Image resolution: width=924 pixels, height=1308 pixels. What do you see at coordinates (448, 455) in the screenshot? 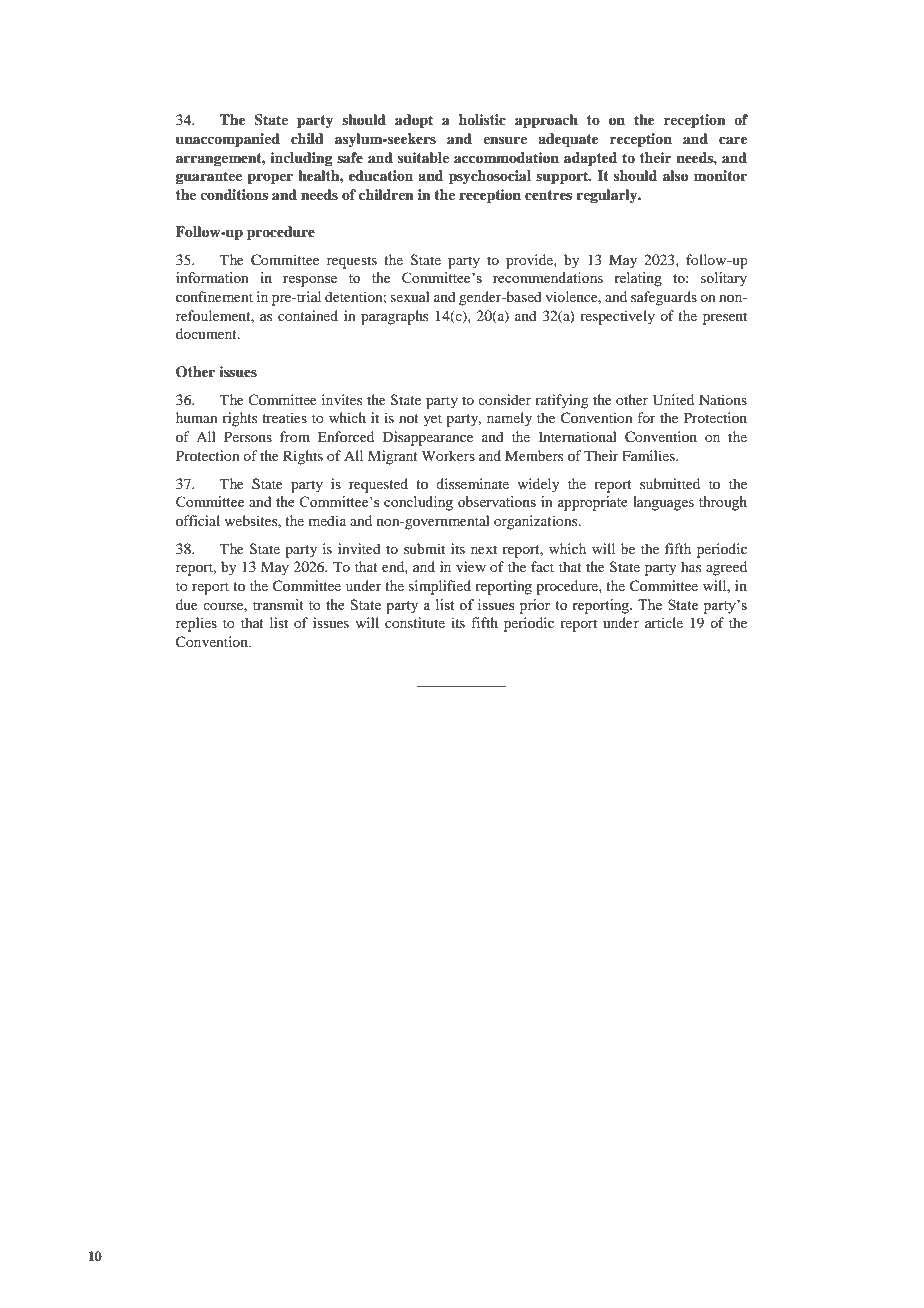
I see `Workers` at bounding box center [448, 455].
